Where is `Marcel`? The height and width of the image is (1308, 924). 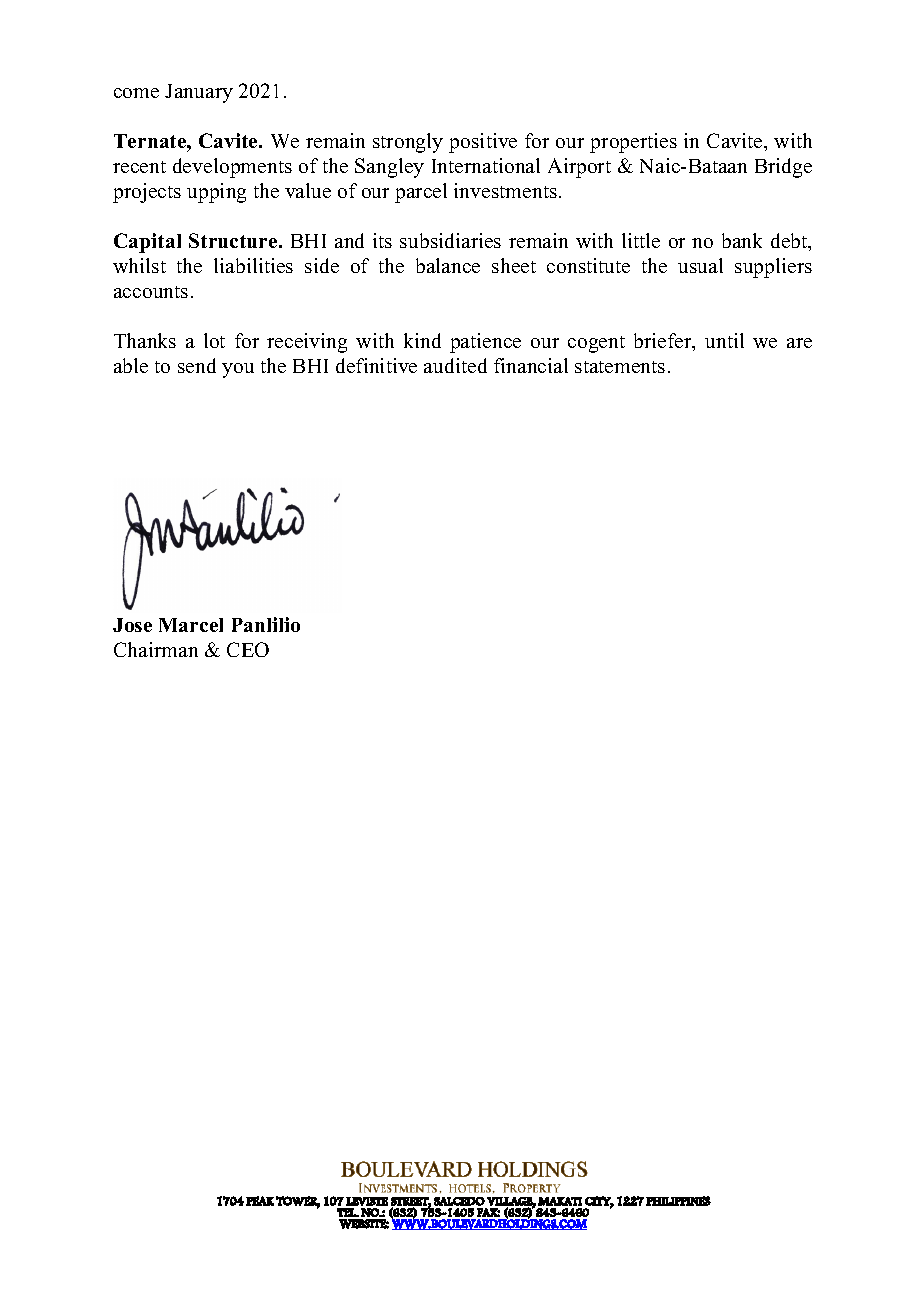
Marcel is located at coordinates (191, 625).
